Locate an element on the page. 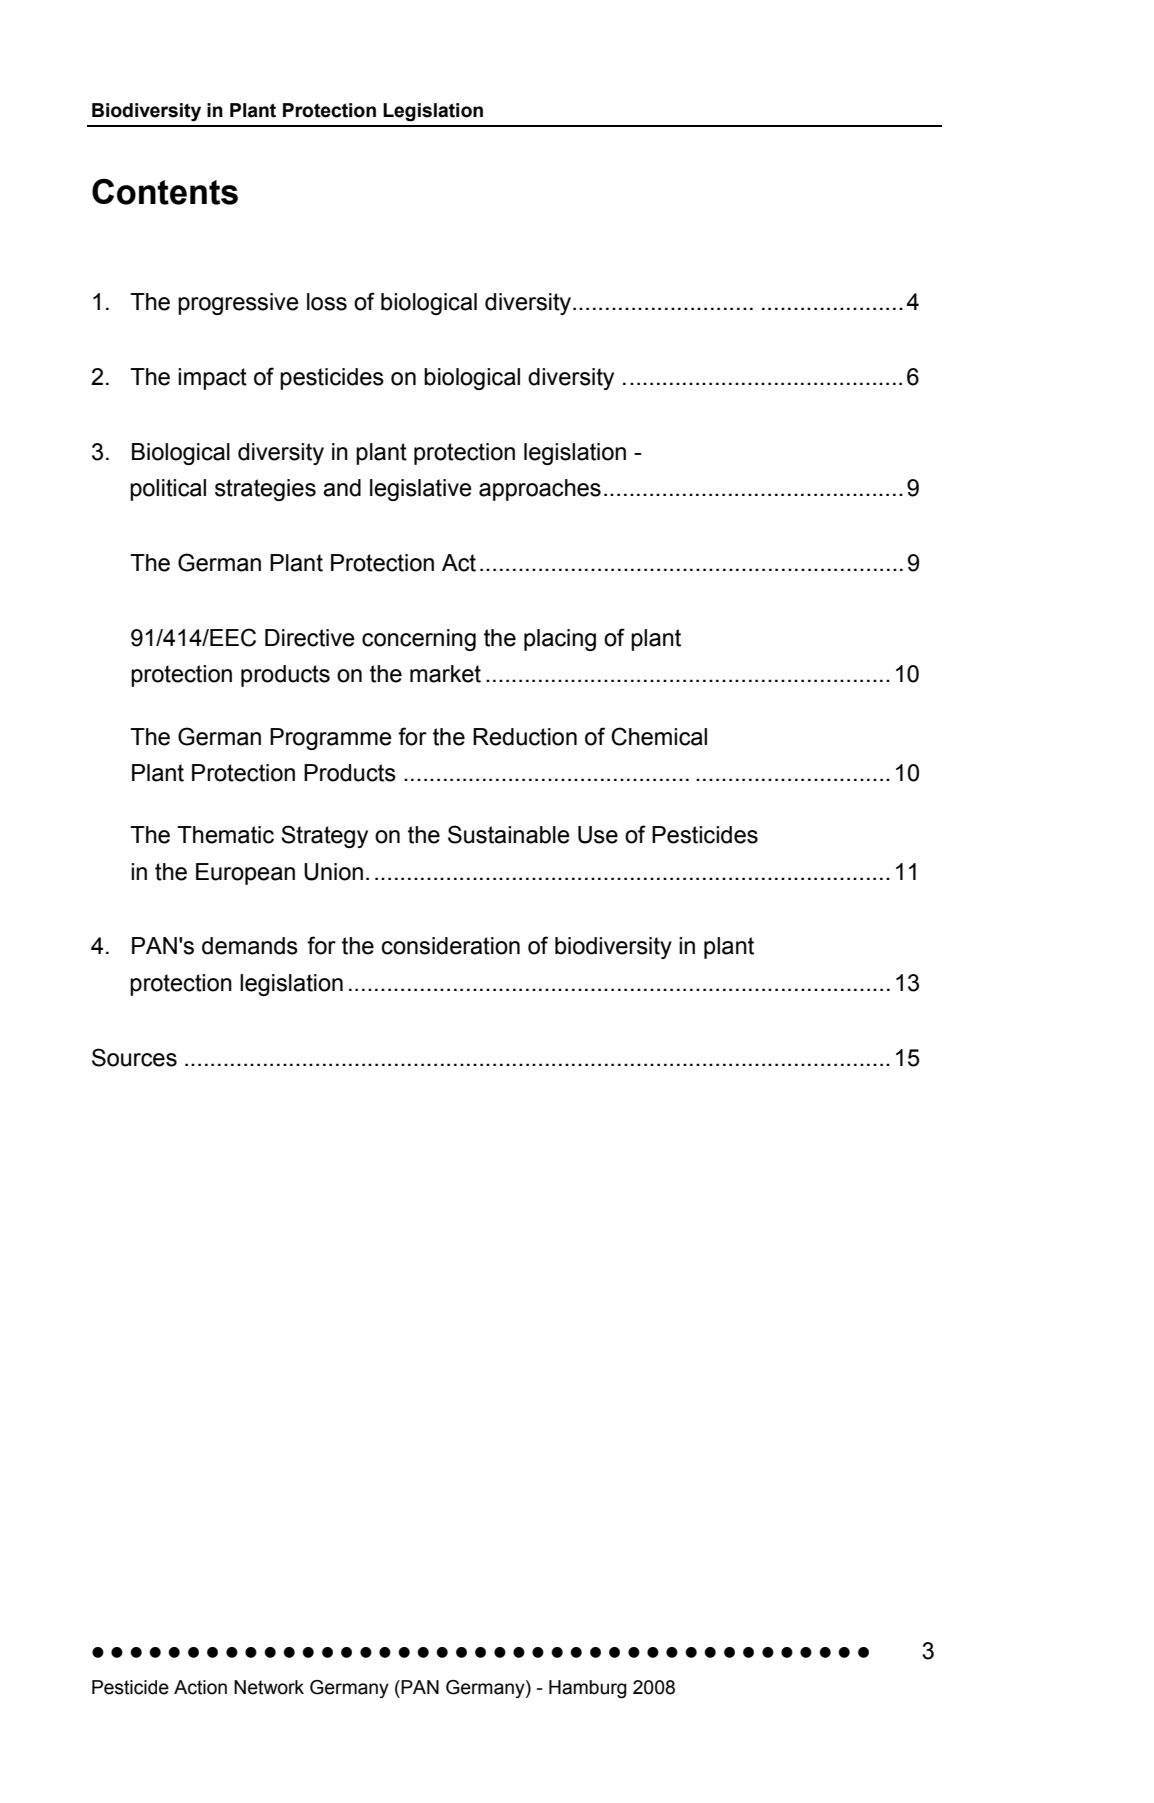  Action is located at coordinates (200, 1687).
